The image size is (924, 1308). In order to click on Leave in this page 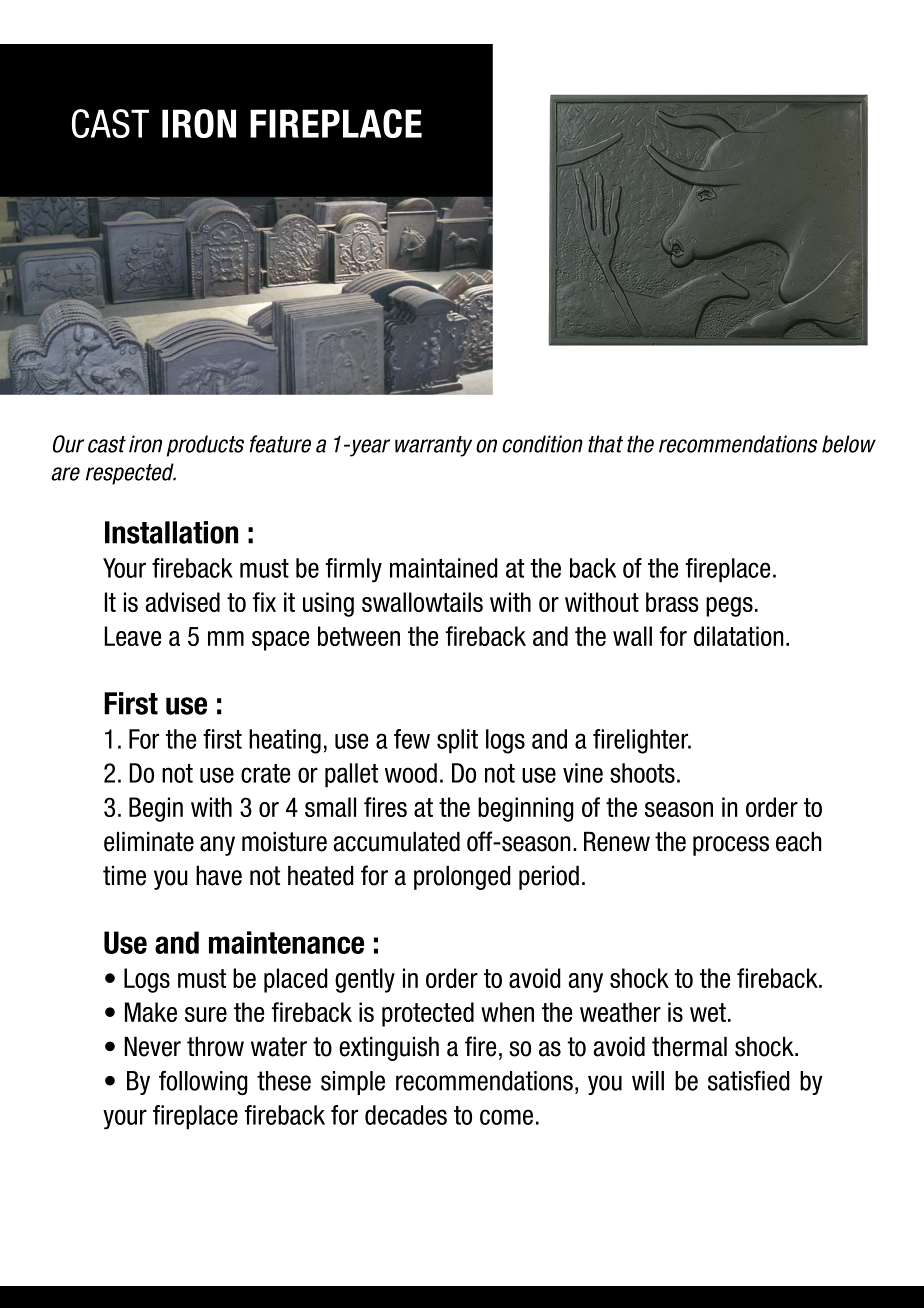, I will do `click(132, 636)`.
